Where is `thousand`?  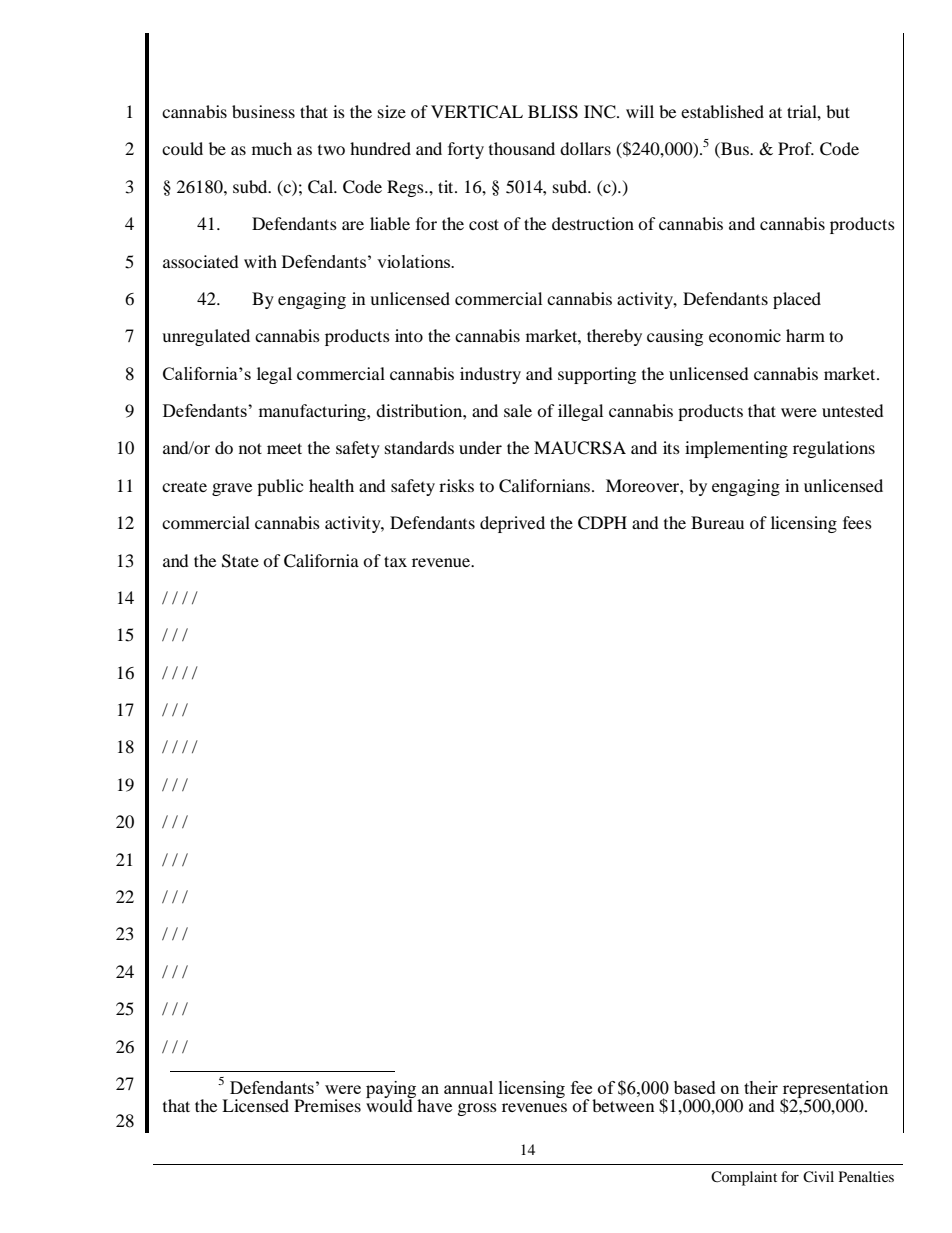 thousand is located at coordinates (522, 148).
